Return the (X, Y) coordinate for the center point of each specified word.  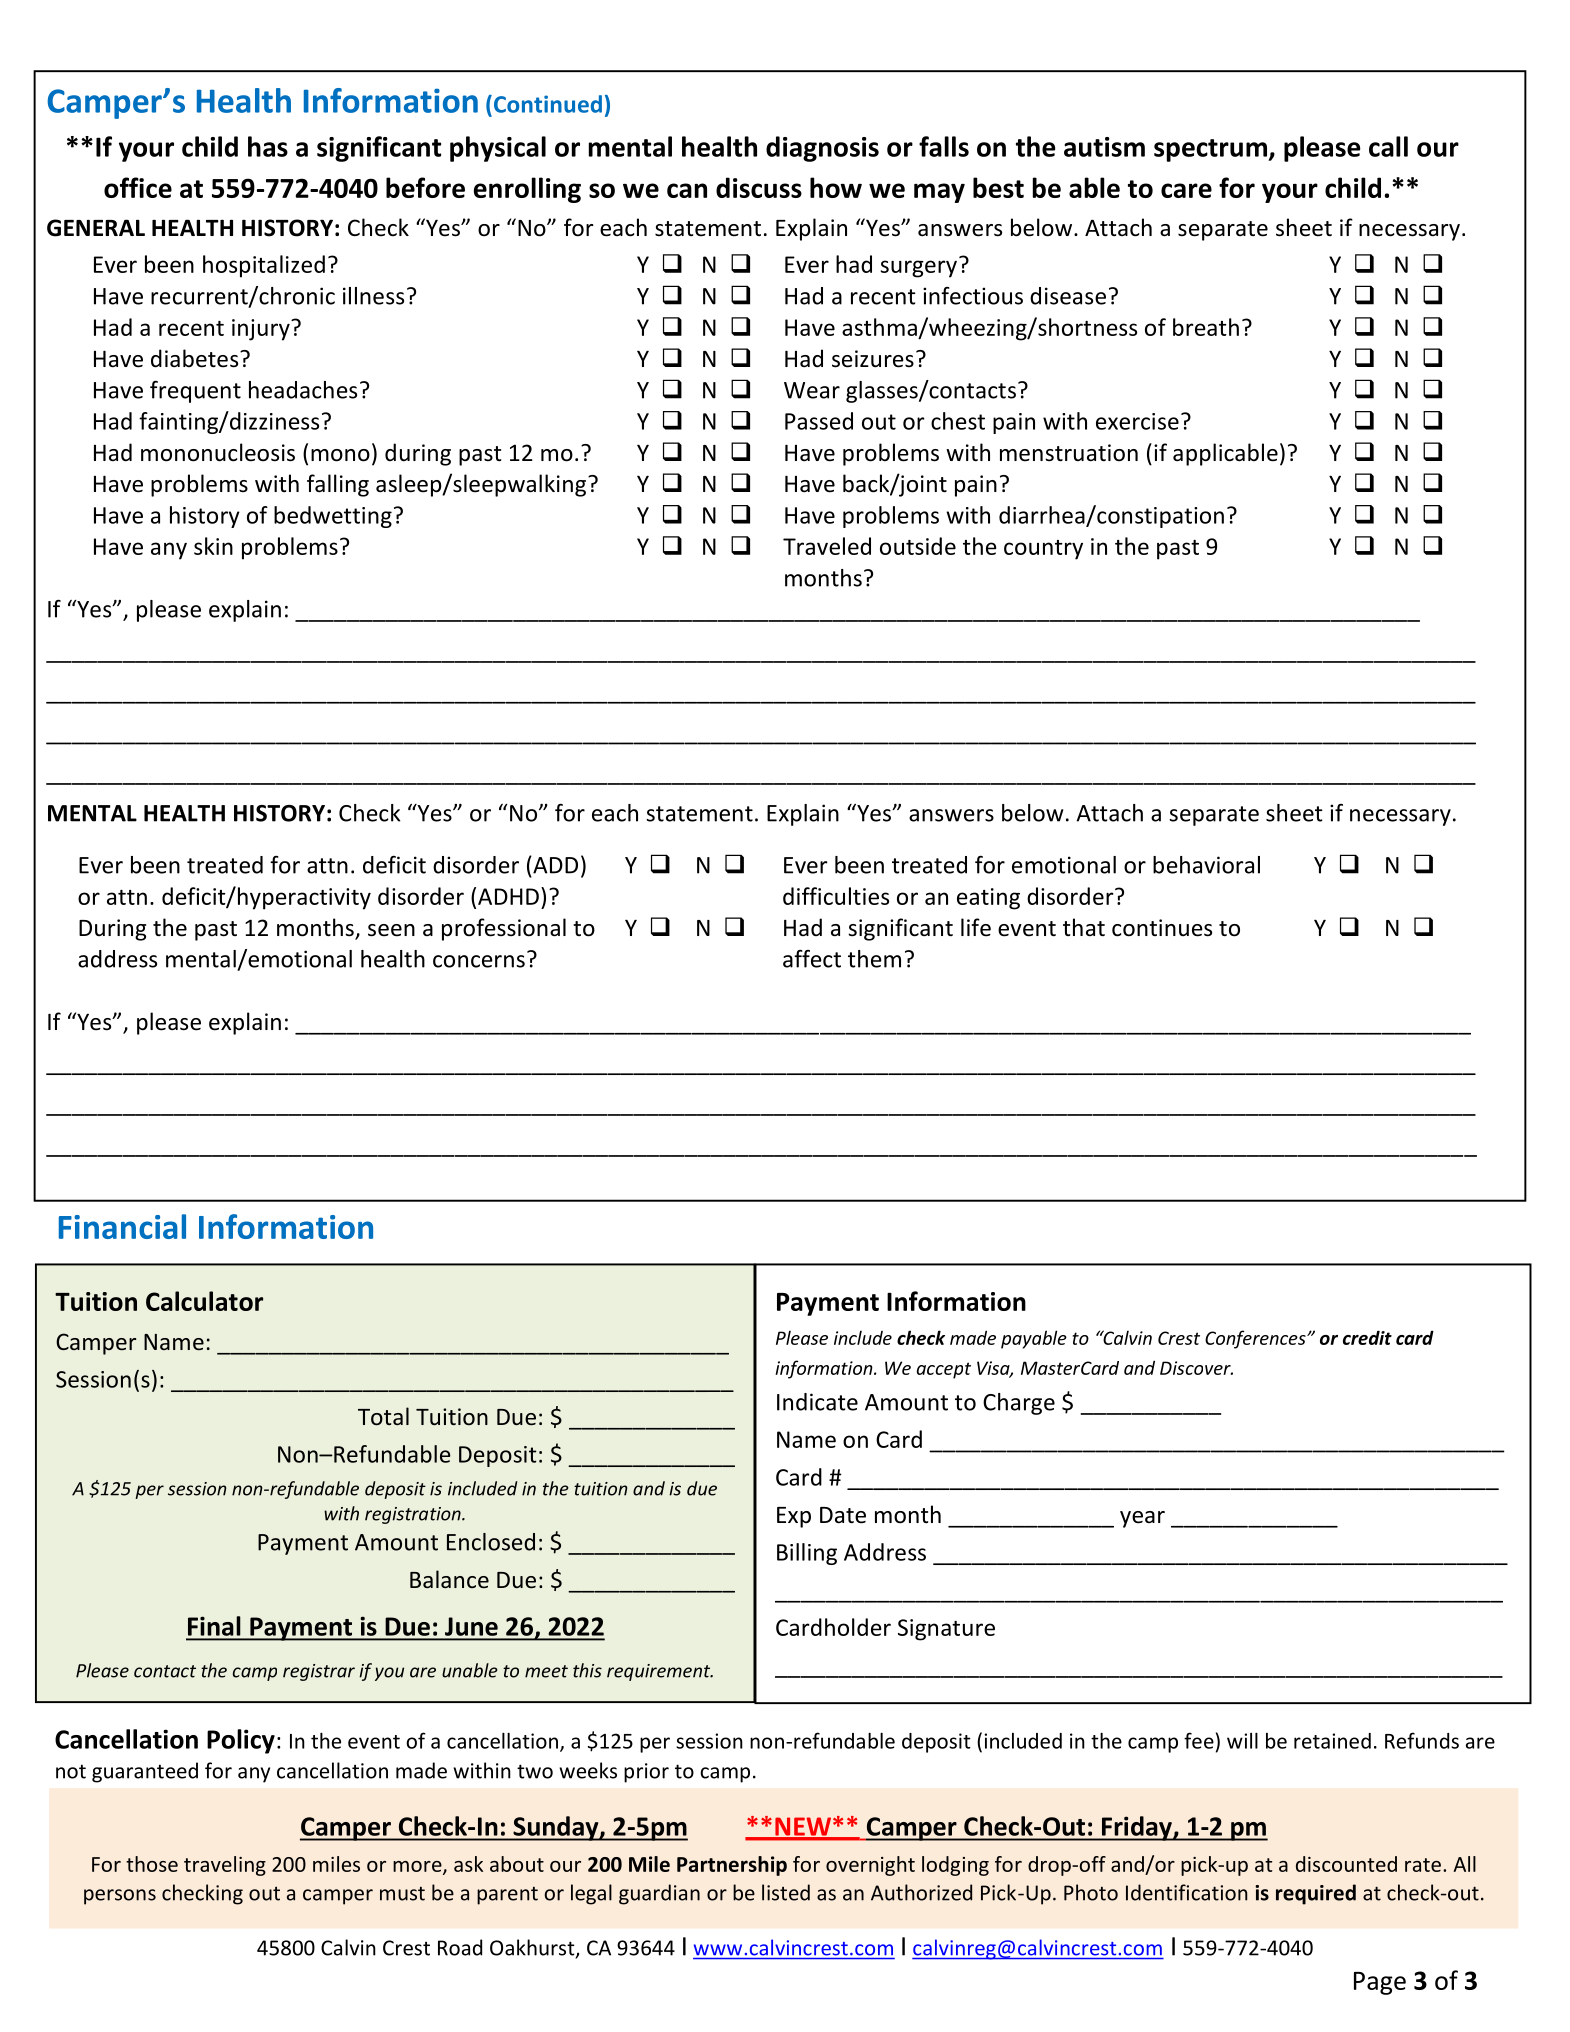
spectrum (1211, 150)
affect (812, 959)
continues (1162, 928)
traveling (225, 1866)
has (268, 146)
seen (391, 930)
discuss (759, 187)
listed (786, 1892)
